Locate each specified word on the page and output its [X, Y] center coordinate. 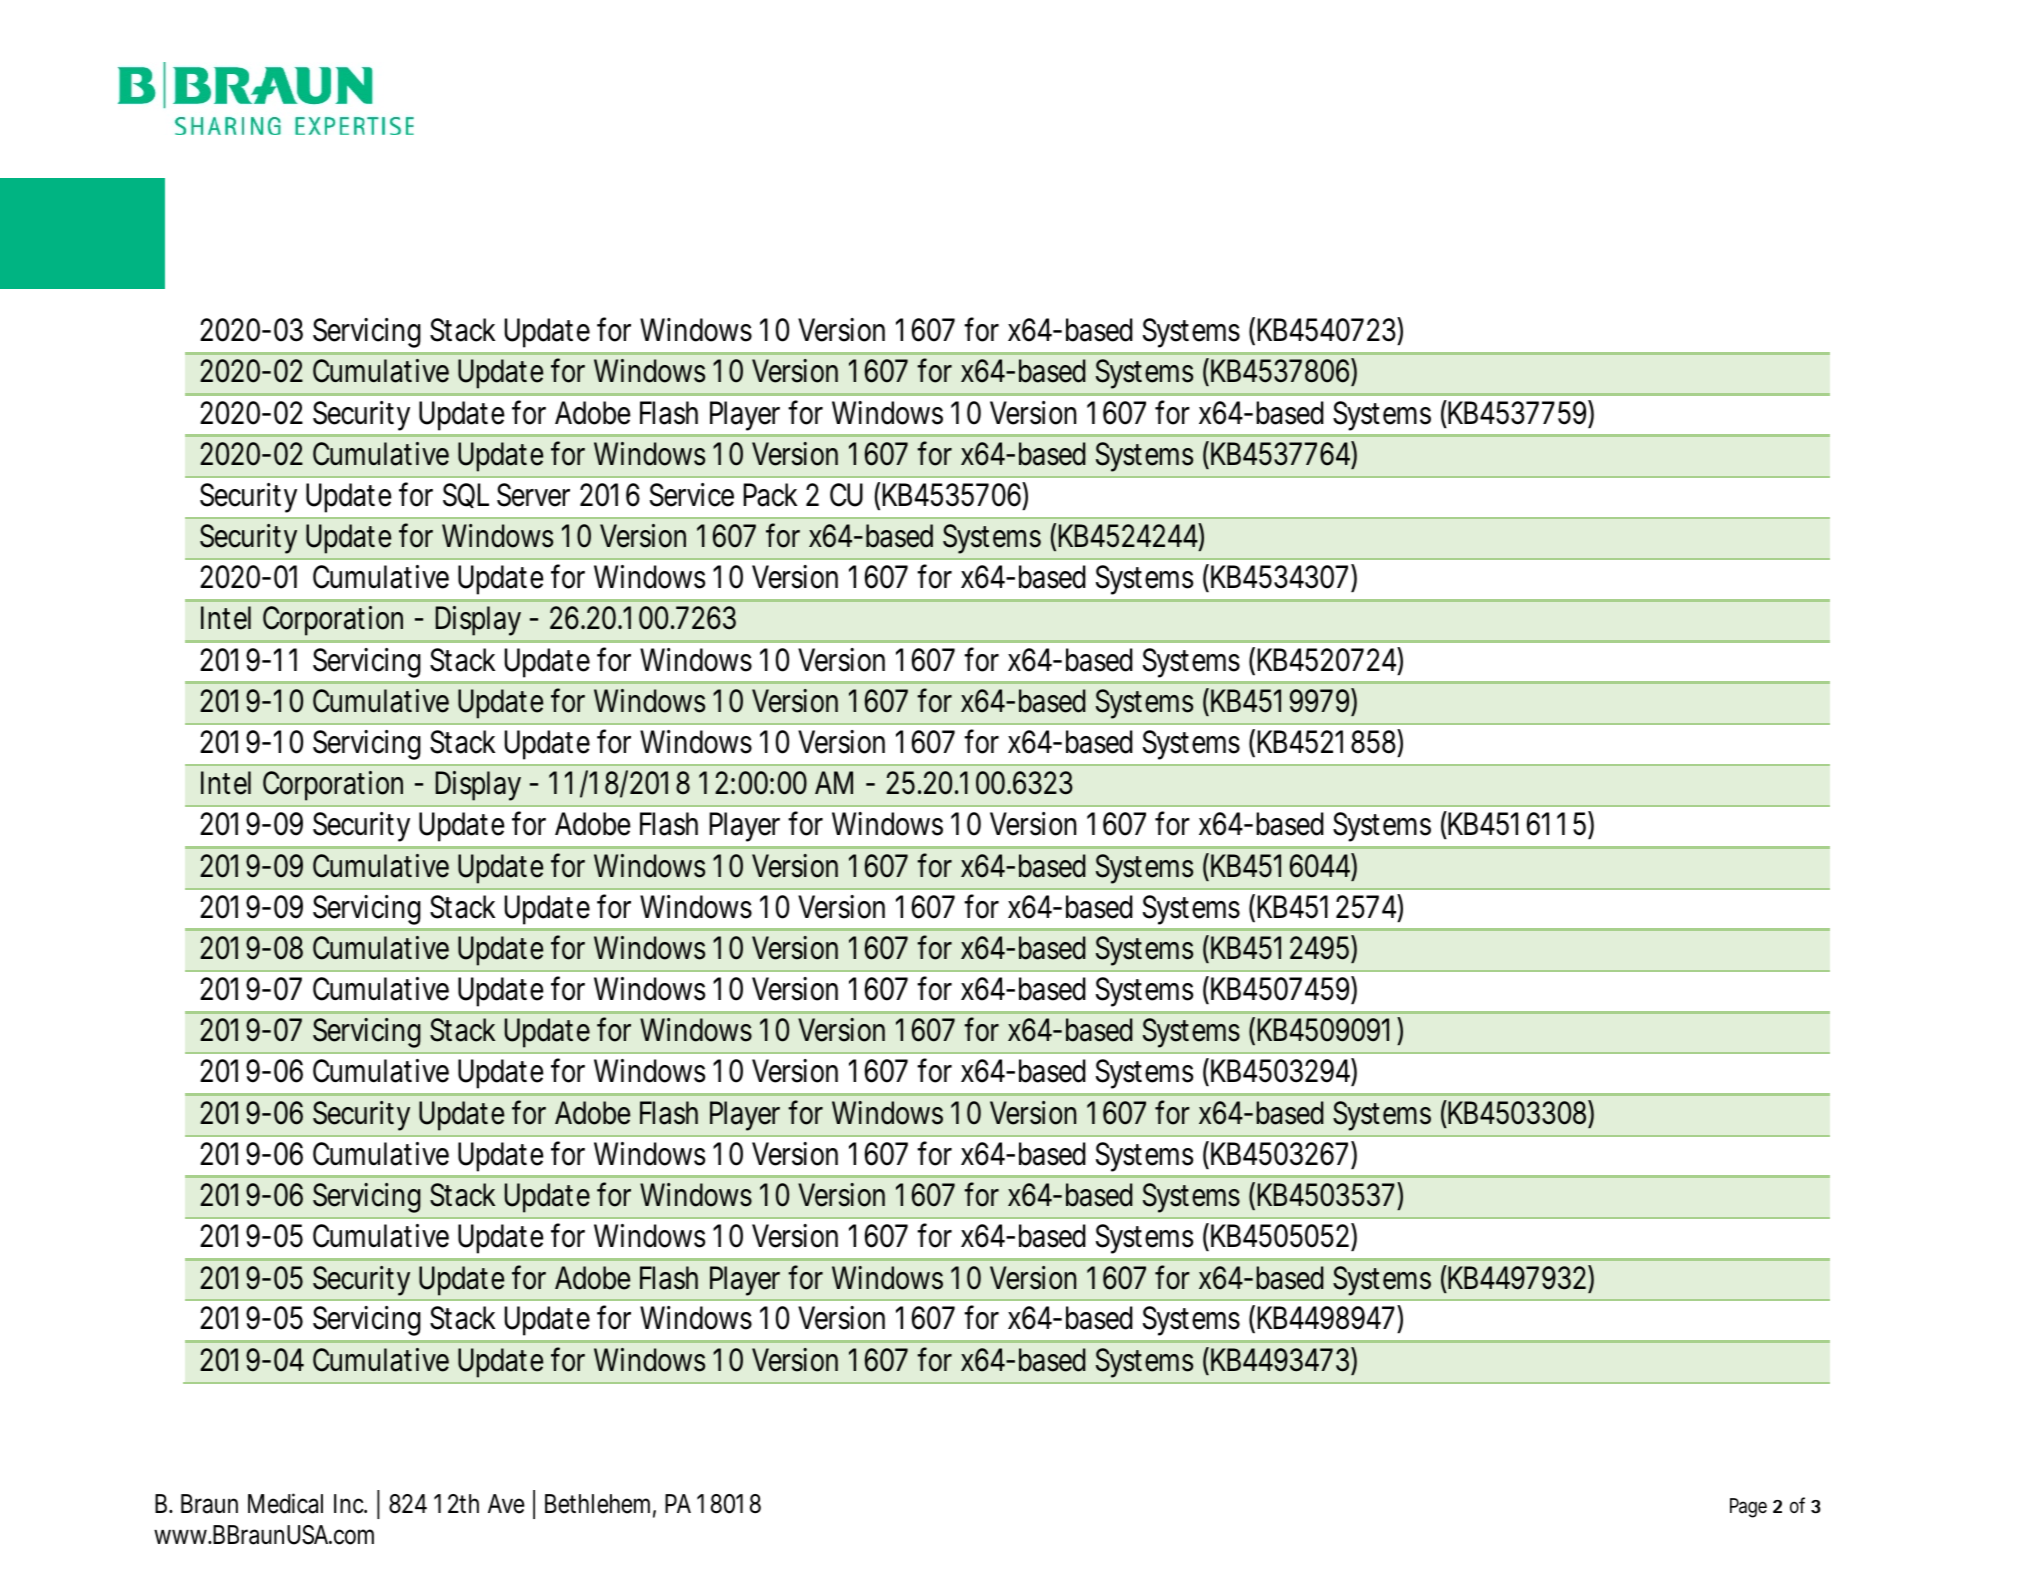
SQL [466, 495]
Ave [506, 1504]
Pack [770, 495]
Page [1748, 1508]
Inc [350, 1504]
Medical [285, 1503]
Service [692, 495]
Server [533, 495]
